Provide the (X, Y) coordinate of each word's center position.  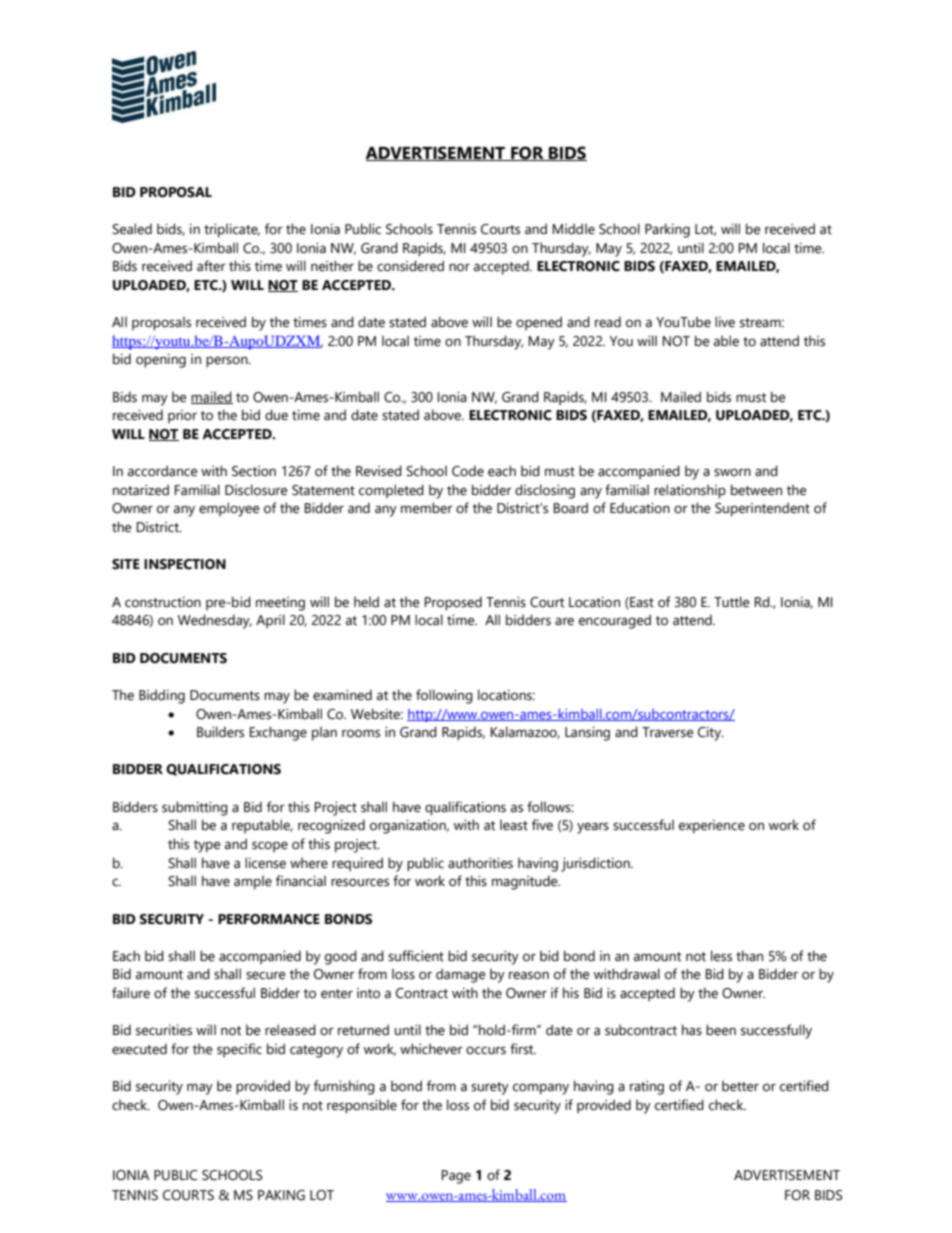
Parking (667, 230)
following (444, 696)
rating (647, 1088)
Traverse (667, 732)
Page (456, 1177)
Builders (220, 732)
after (211, 266)
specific (239, 1050)
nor (459, 267)
